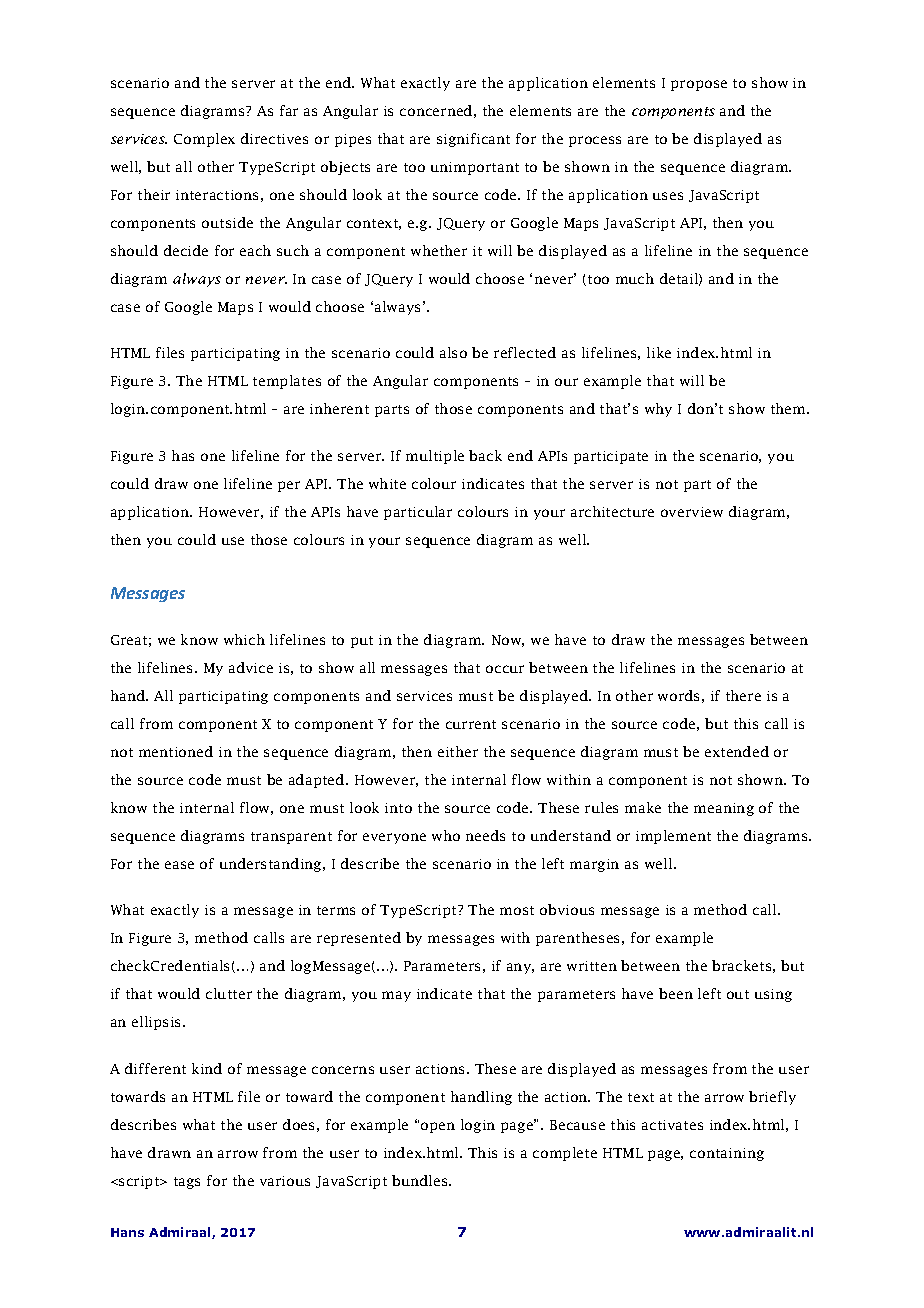 Image resolution: width=924 pixels, height=1308 pixels. I want to click on occur, so click(505, 669).
